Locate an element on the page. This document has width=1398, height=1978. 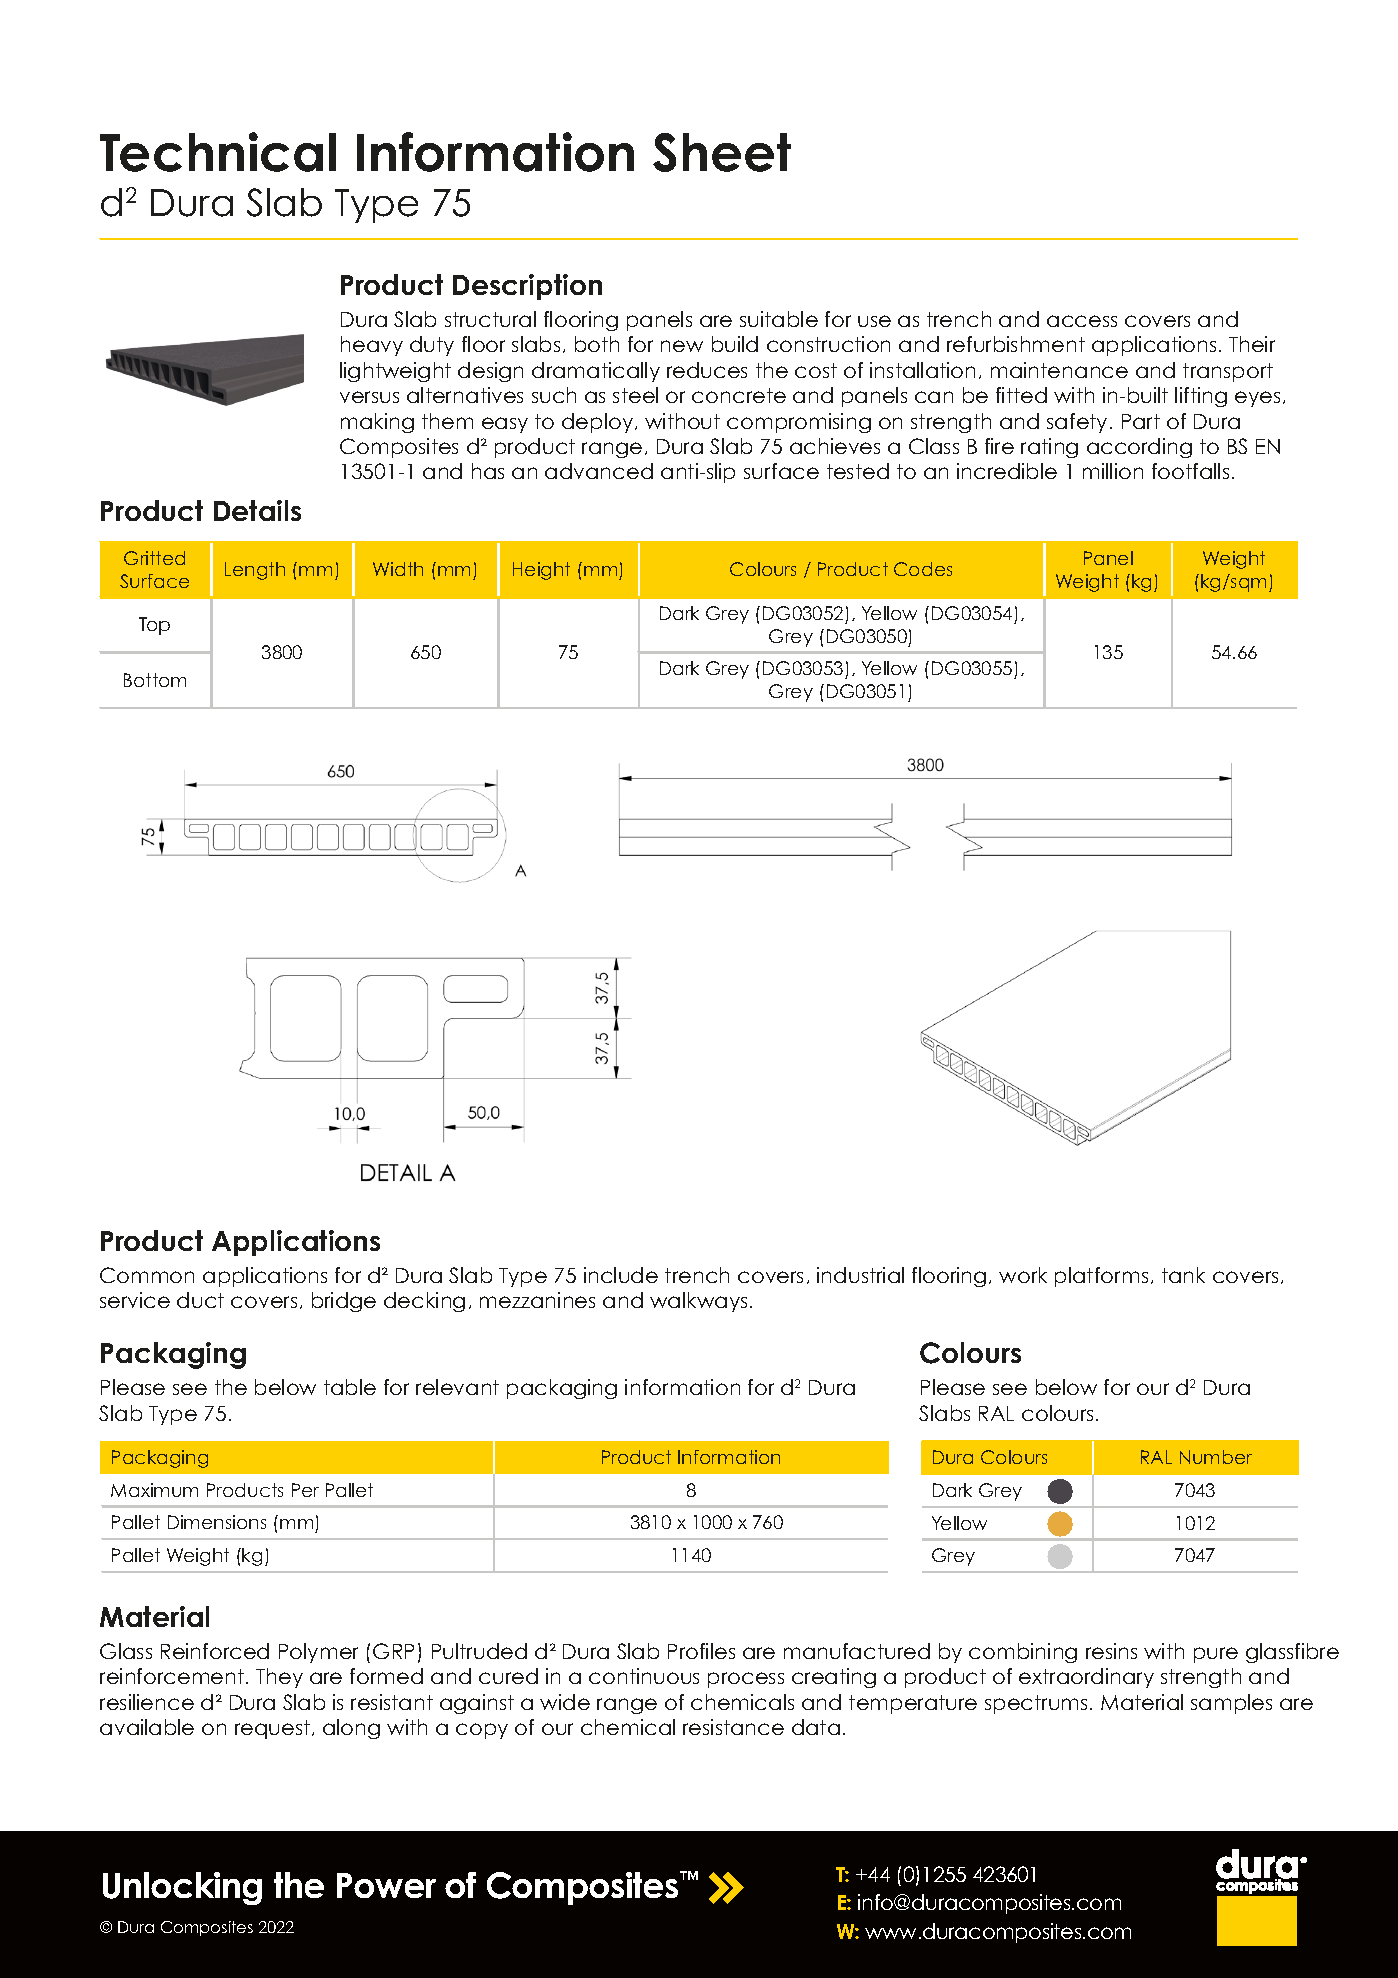
platforms is located at coordinates (1101, 1277).
